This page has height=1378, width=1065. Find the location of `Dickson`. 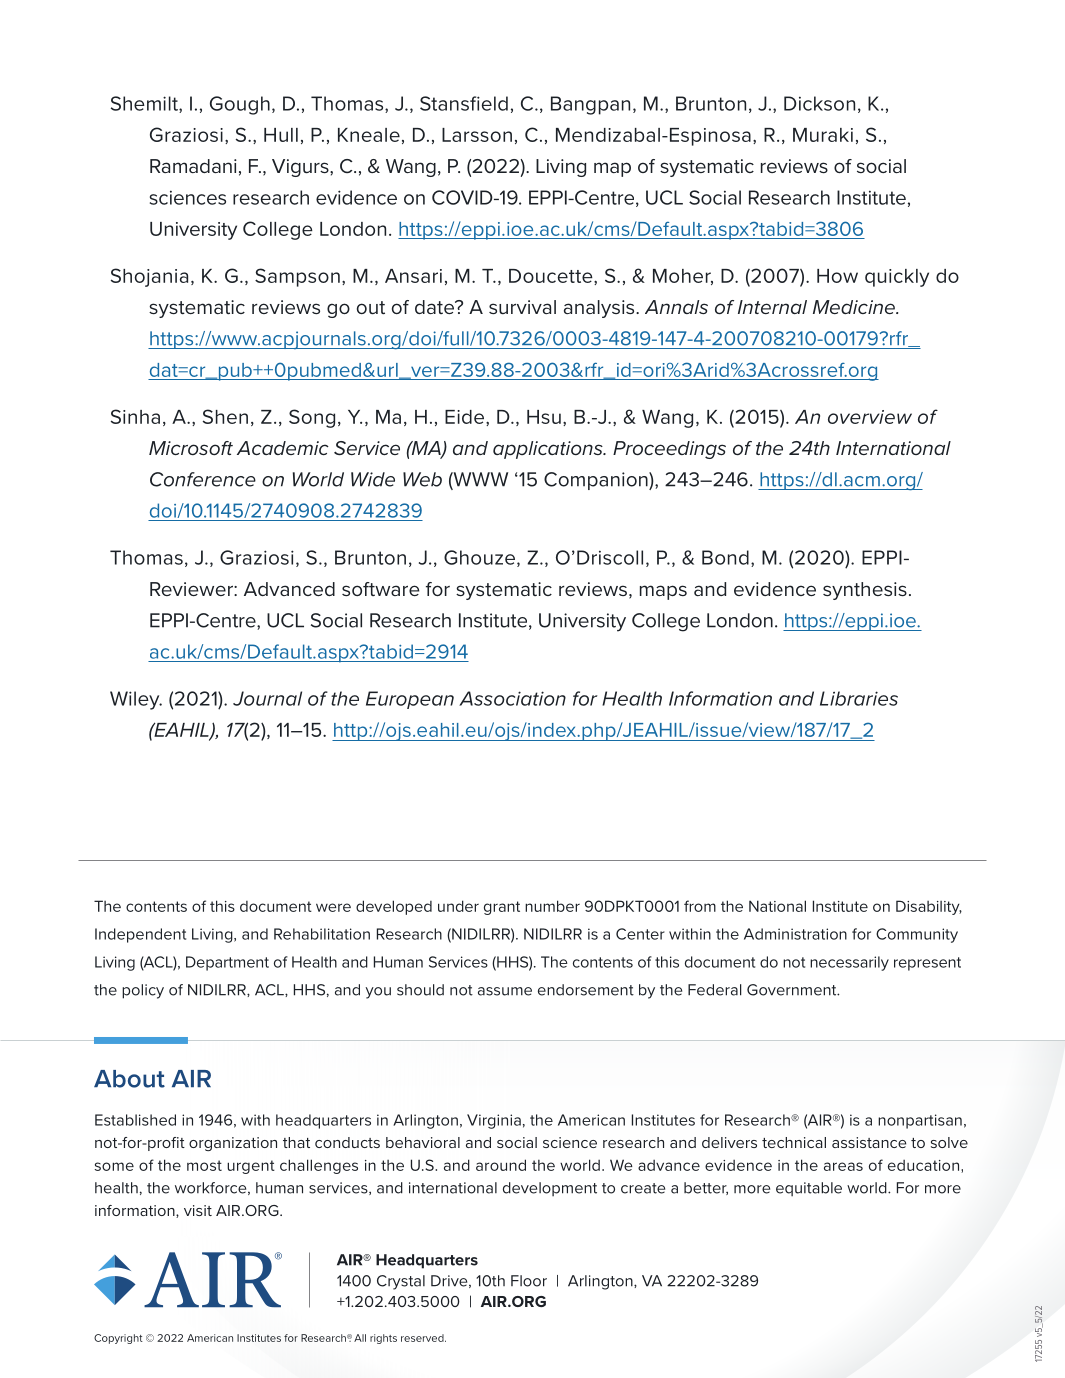

Dickson is located at coordinates (819, 103).
